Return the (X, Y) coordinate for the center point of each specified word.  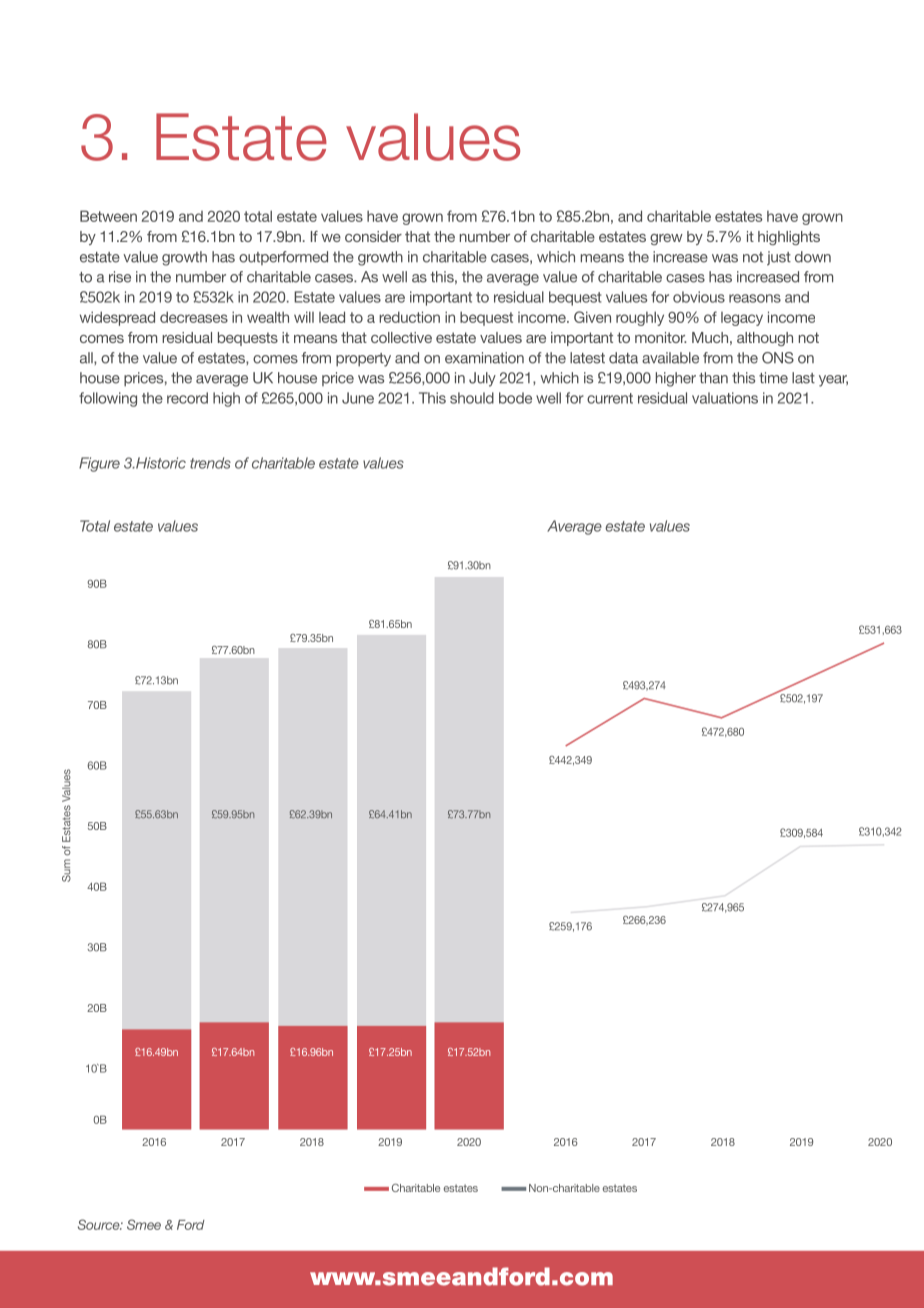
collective (401, 337)
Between (108, 216)
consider (373, 236)
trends (210, 463)
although (765, 339)
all (87, 358)
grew (666, 239)
